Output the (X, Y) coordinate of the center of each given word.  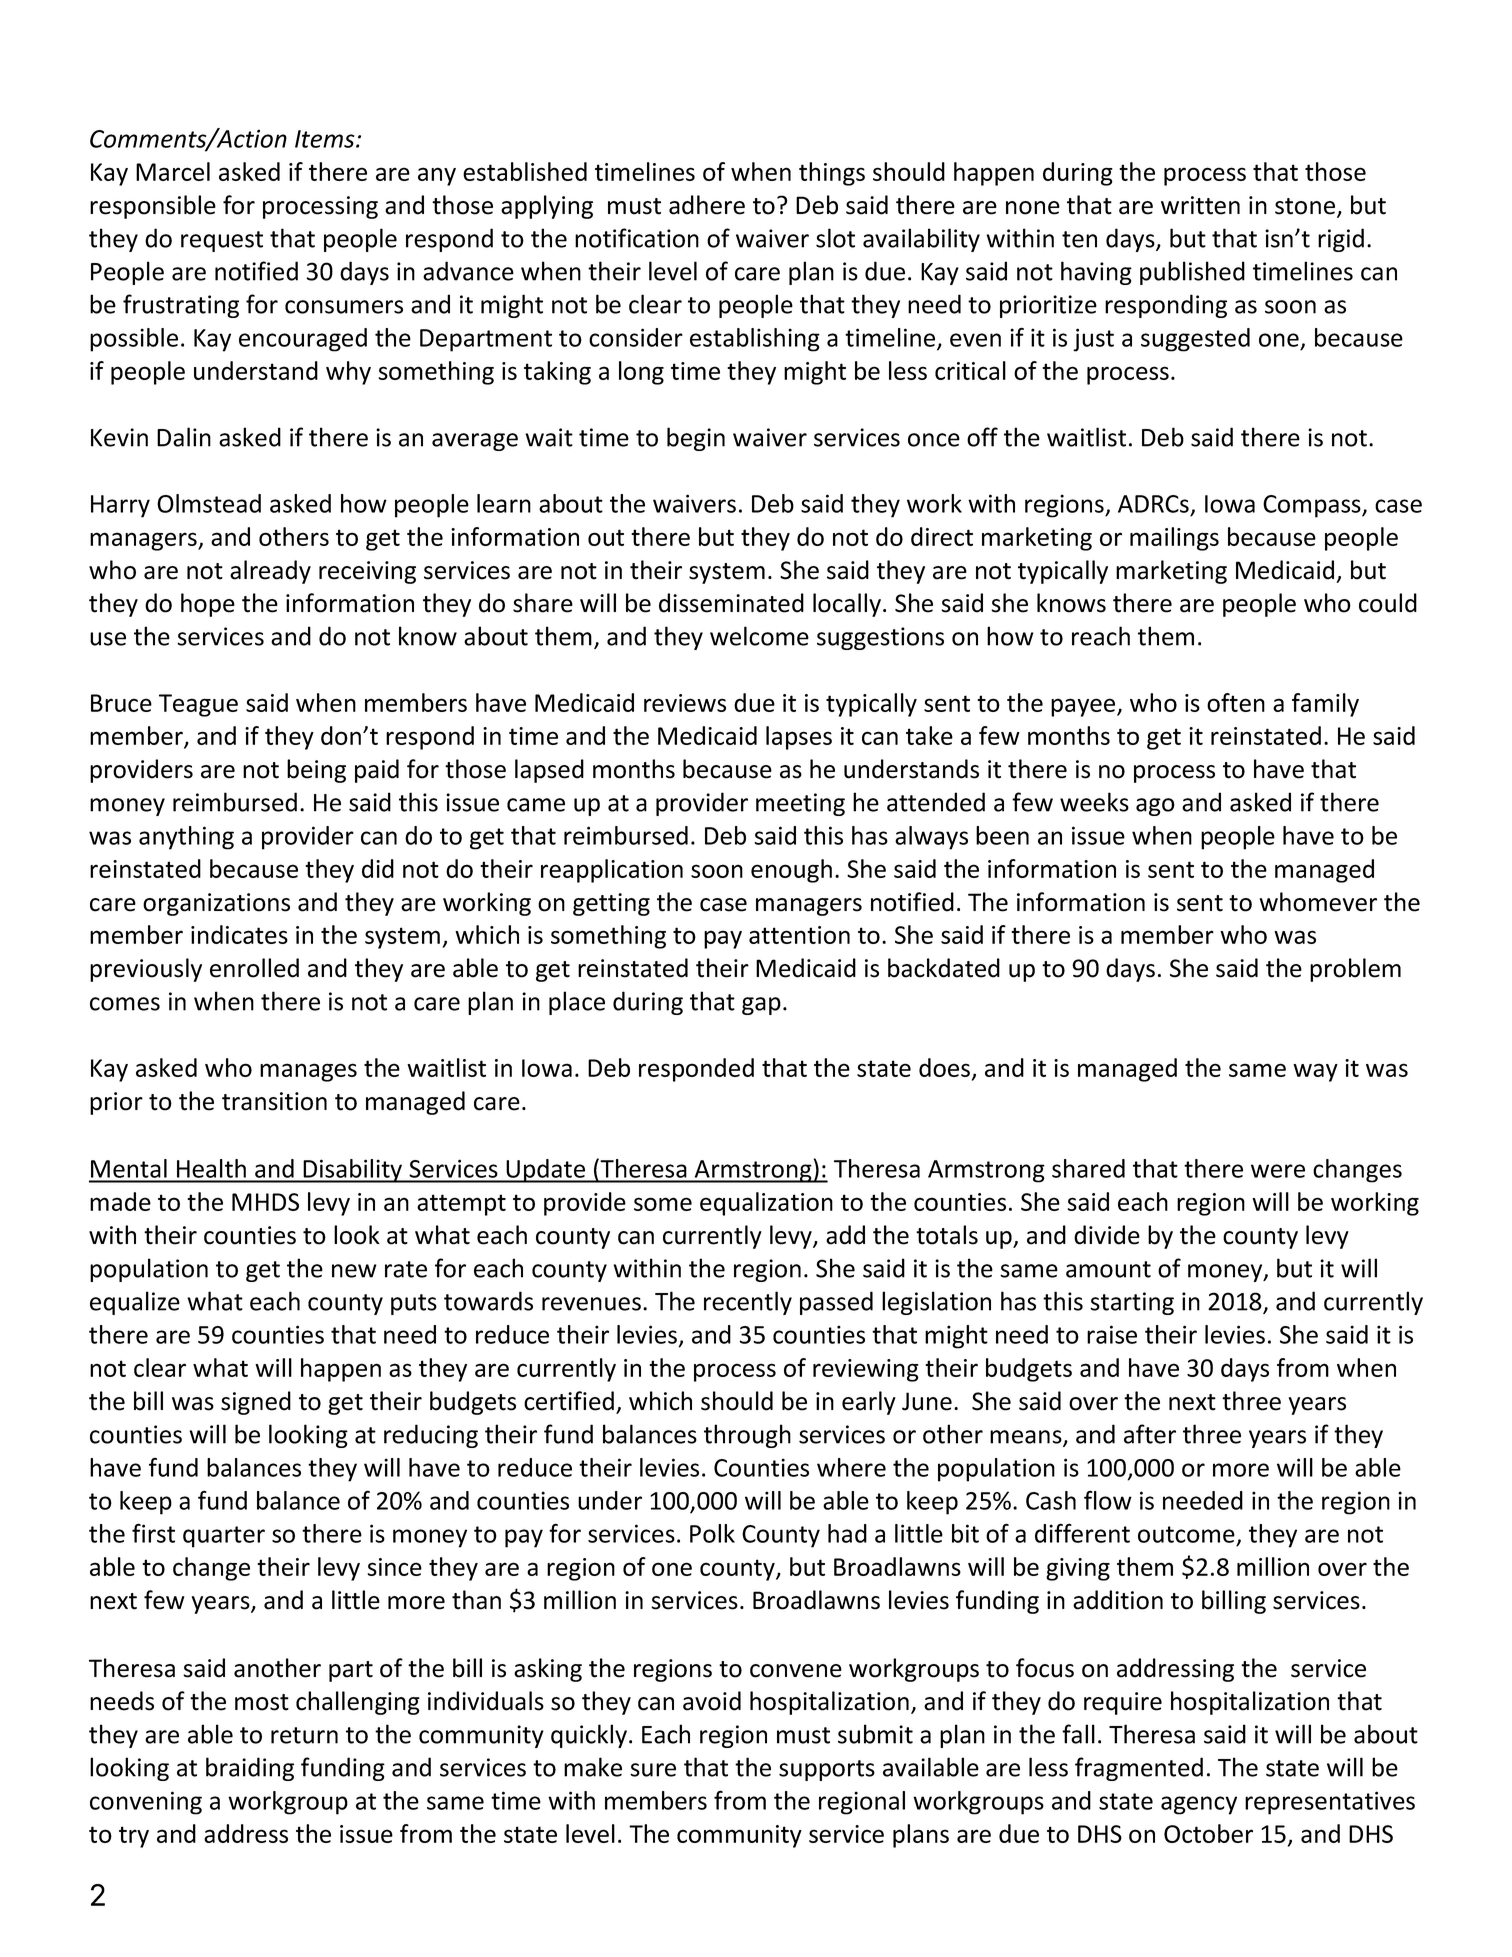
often (1236, 702)
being (316, 771)
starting (1132, 1303)
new (354, 1271)
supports (827, 1770)
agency (1199, 1805)
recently (748, 1303)
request (222, 241)
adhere (707, 205)
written (1200, 205)
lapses (799, 738)
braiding (250, 1769)
